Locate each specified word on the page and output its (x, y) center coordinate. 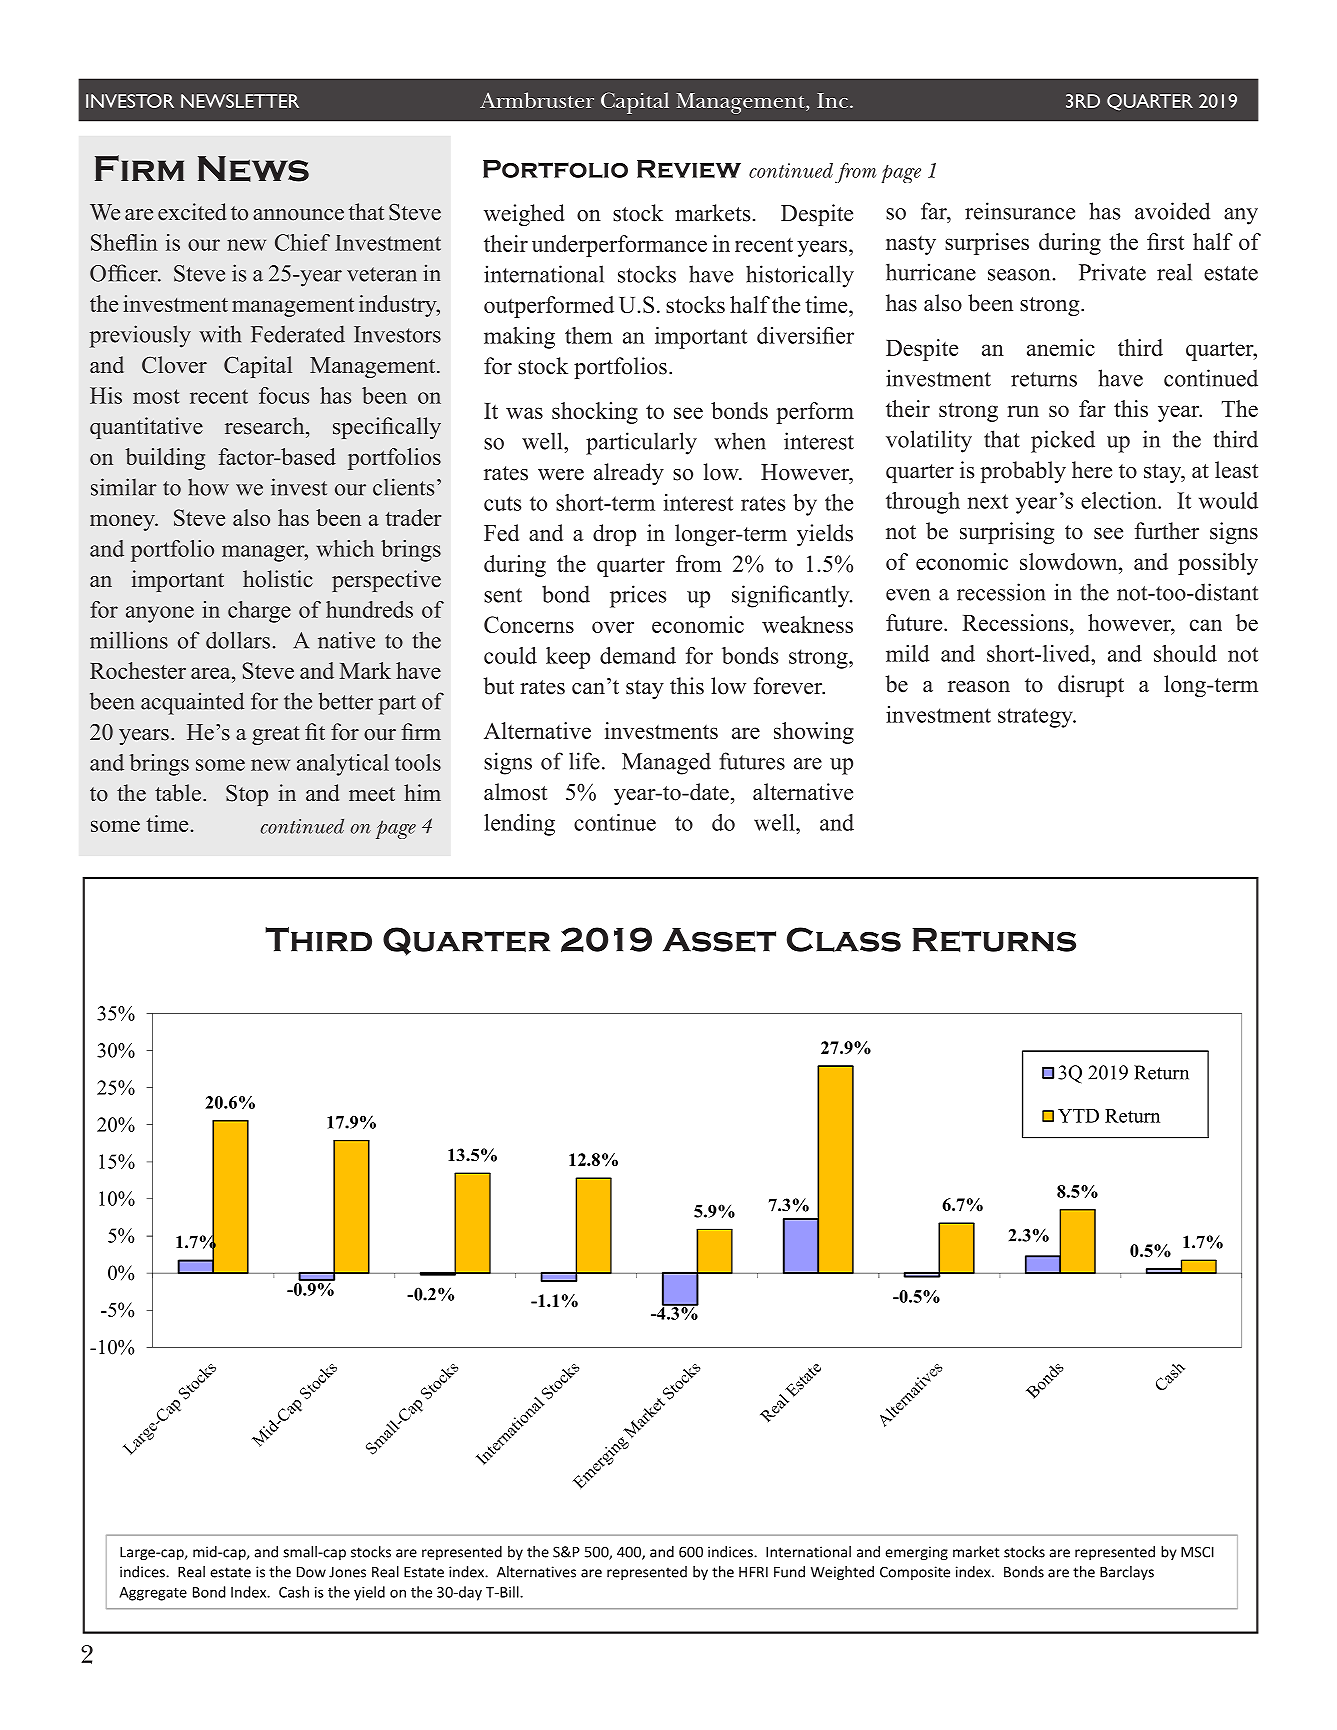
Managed (666, 763)
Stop (247, 795)
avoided (1172, 211)
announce (298, 215)
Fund (789, 1572)
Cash (294, 1592)
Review (689, 169)
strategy (1036, 718)
